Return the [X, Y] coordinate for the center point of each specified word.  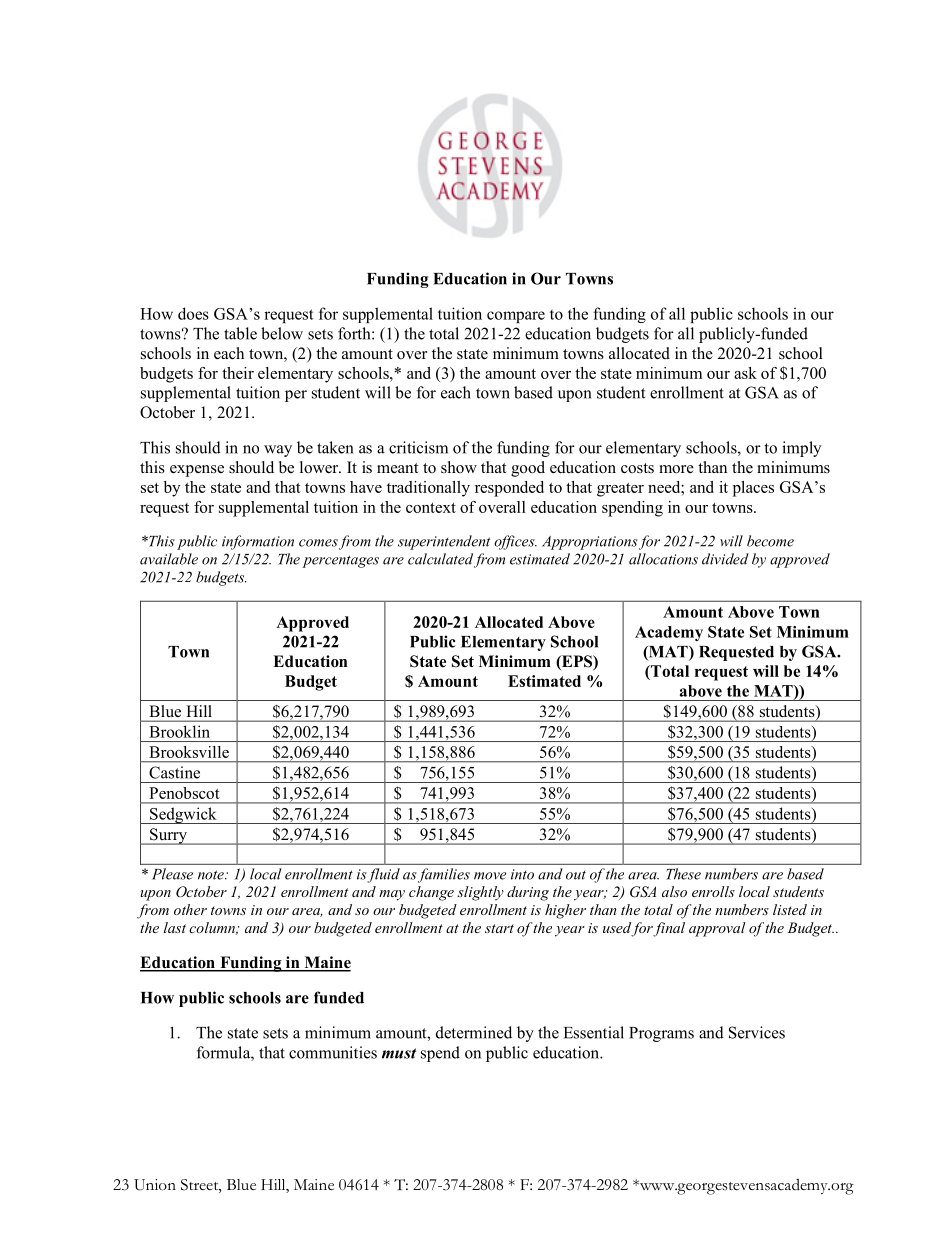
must [399, 1053]
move [490, 876]
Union [155, 1185]
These [683, 874]
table [240, 333]
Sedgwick [183, 815]
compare [516, 317]
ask [745, 373]
